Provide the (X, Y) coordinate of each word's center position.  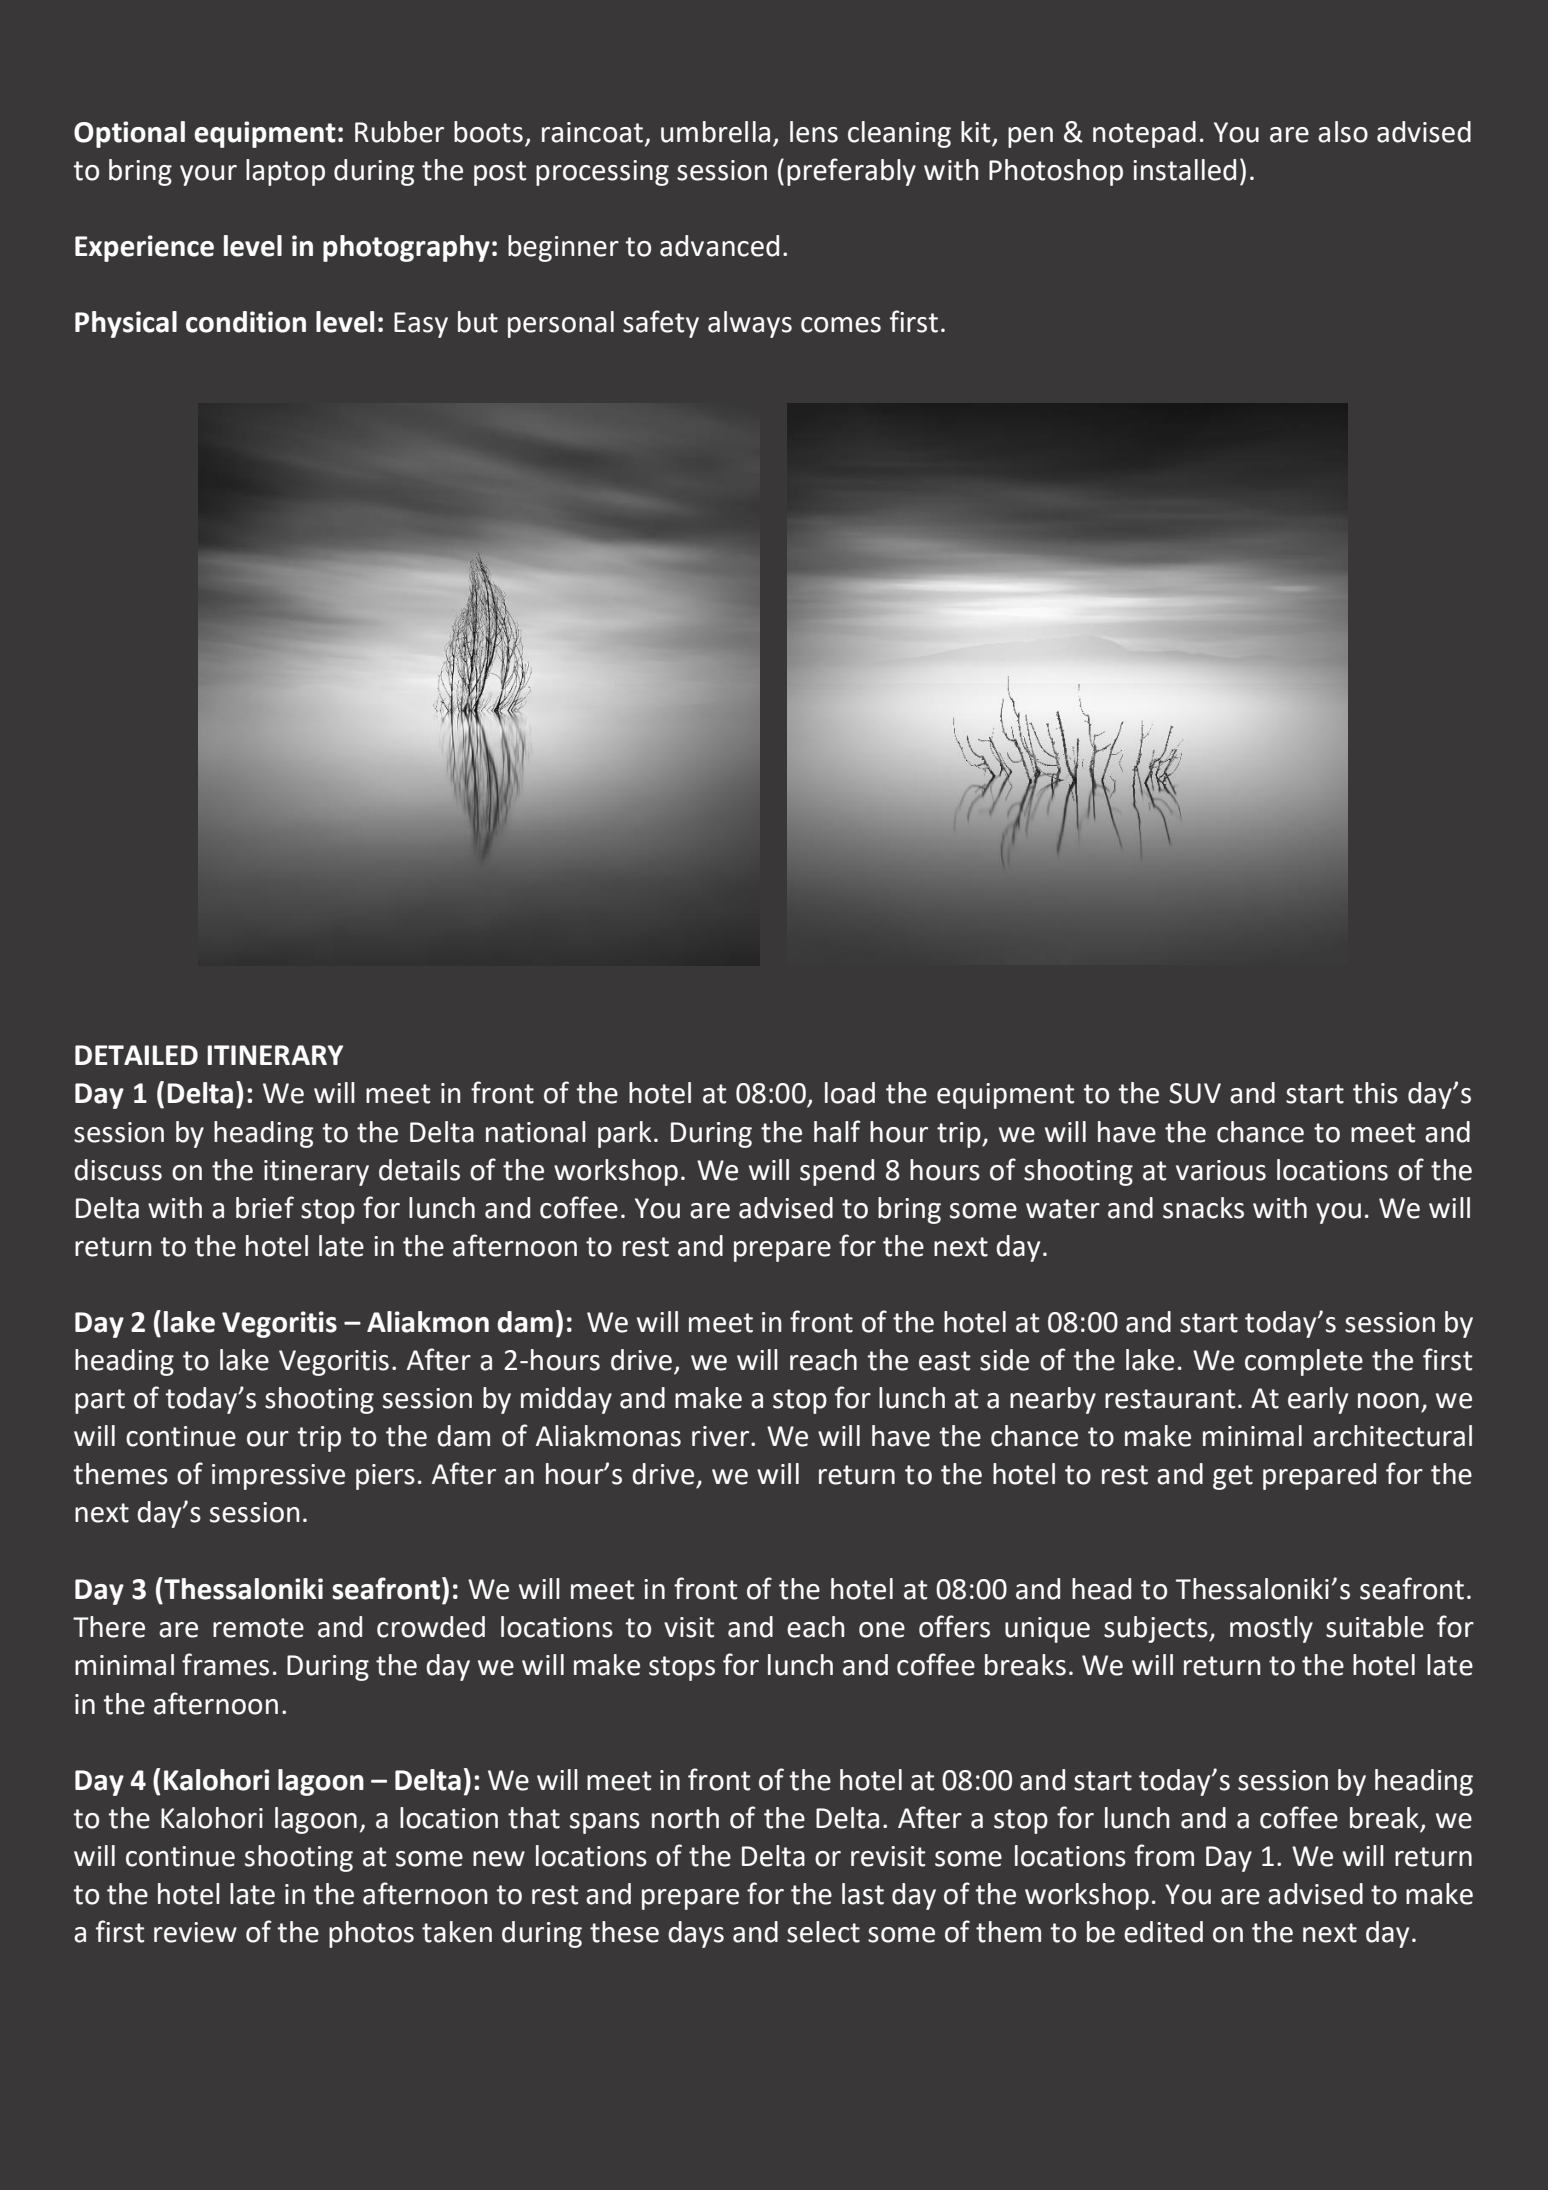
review (195, 1932)
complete (1304, 1362)
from (1164, 1855)
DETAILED (136, 1055)
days (696, 1934)
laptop (285, 172)
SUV (1195, 1093)
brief (265, 1207)
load (850, 1093)
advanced (719, 246)
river (722, 1436)
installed (1184, 170)
